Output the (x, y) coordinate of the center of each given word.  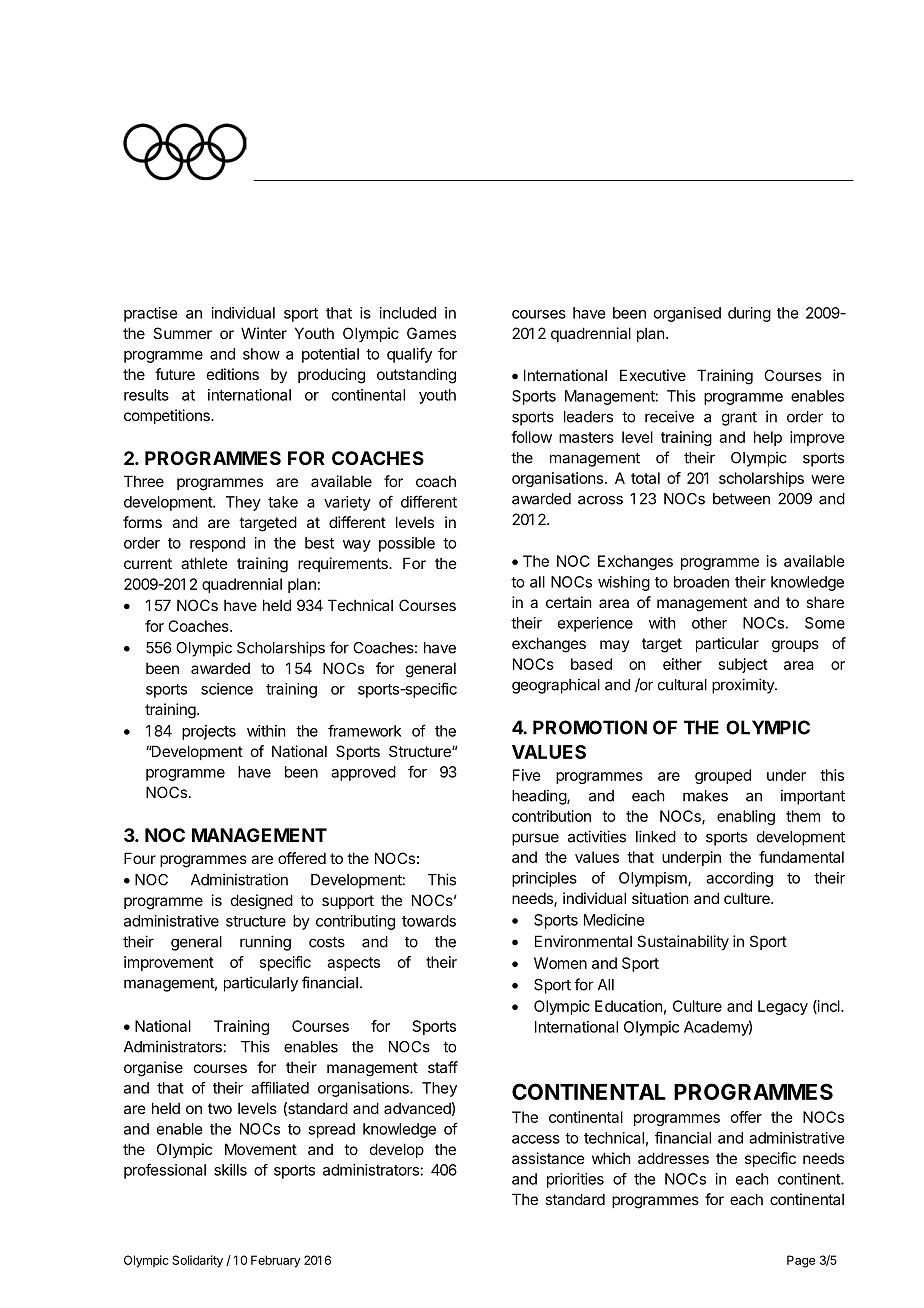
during (749, 314)
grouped (723, 776)
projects (209, 732)
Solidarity (197, 1261)
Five (527, 775)
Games (431, 333)
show (261, 354)
